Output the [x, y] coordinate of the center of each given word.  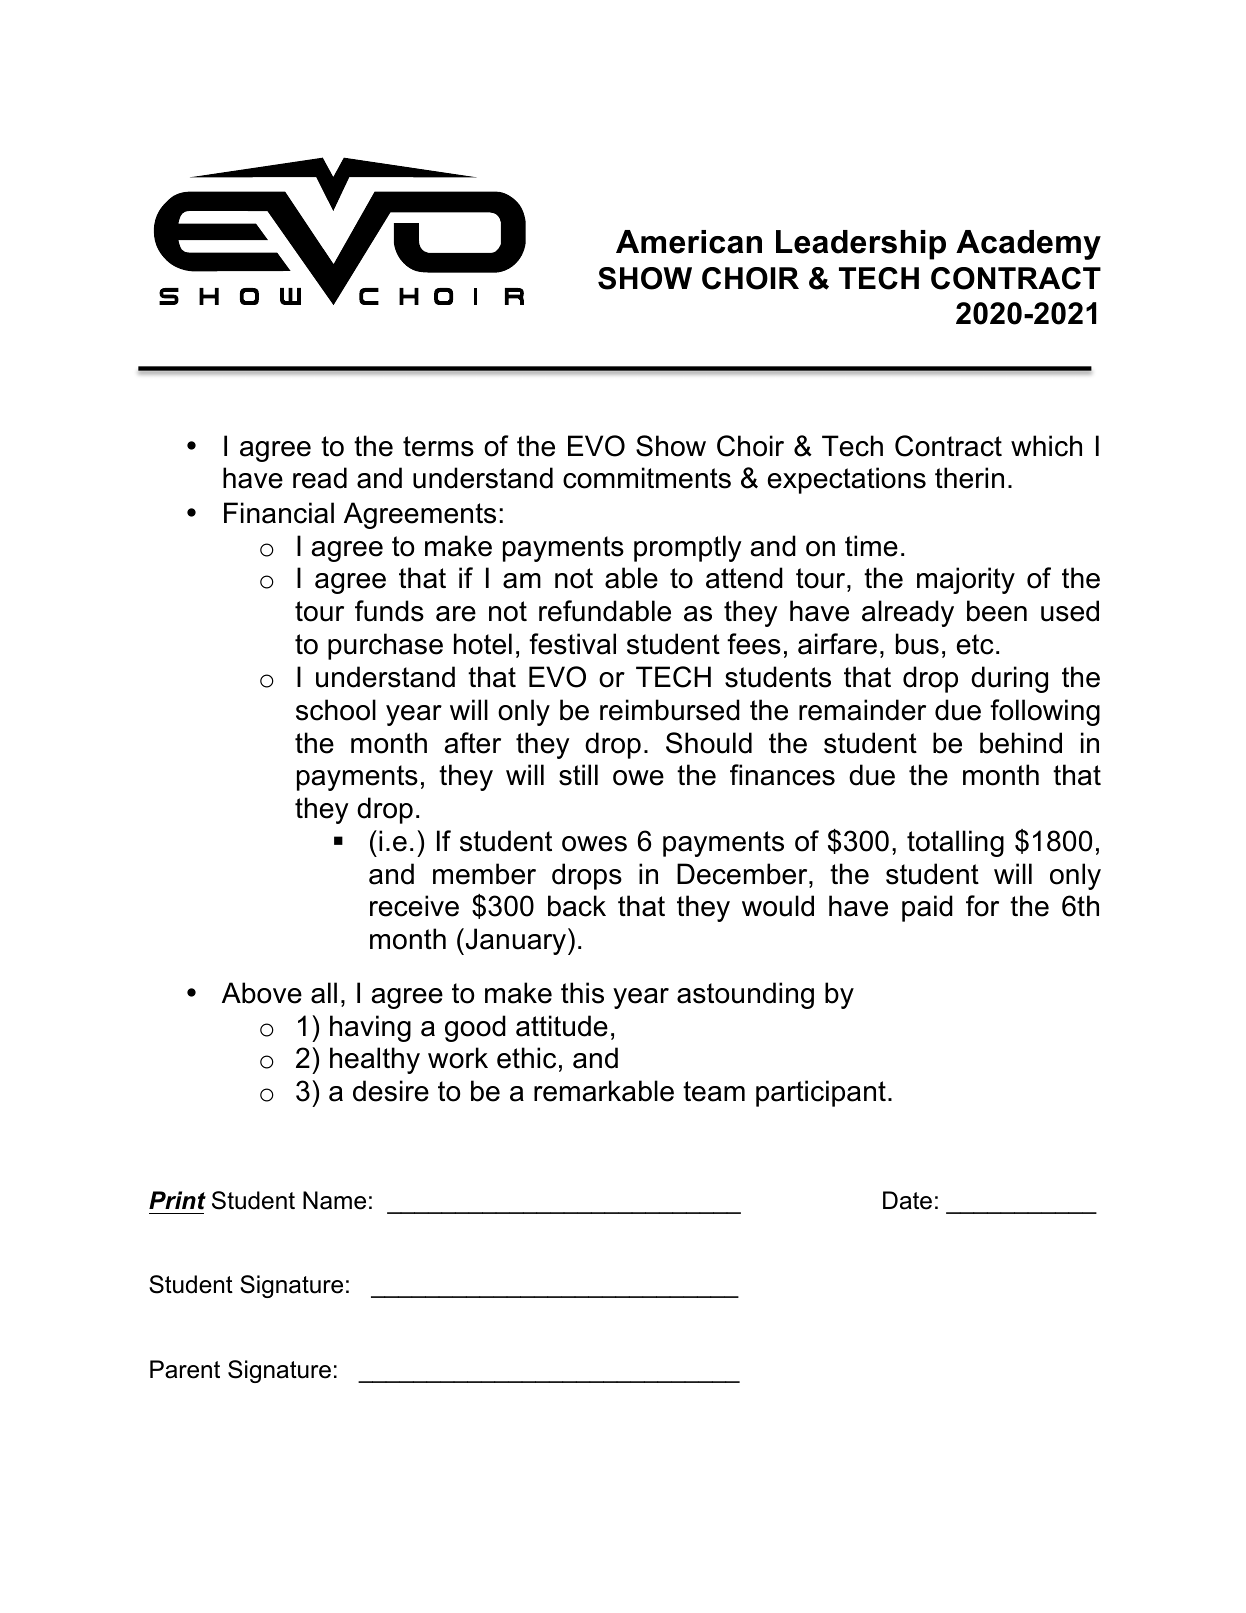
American [689, 242]
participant [821, 1093]
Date [907, 1200]
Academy [1028, 245]
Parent [185, 1369]
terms [438, 446]
